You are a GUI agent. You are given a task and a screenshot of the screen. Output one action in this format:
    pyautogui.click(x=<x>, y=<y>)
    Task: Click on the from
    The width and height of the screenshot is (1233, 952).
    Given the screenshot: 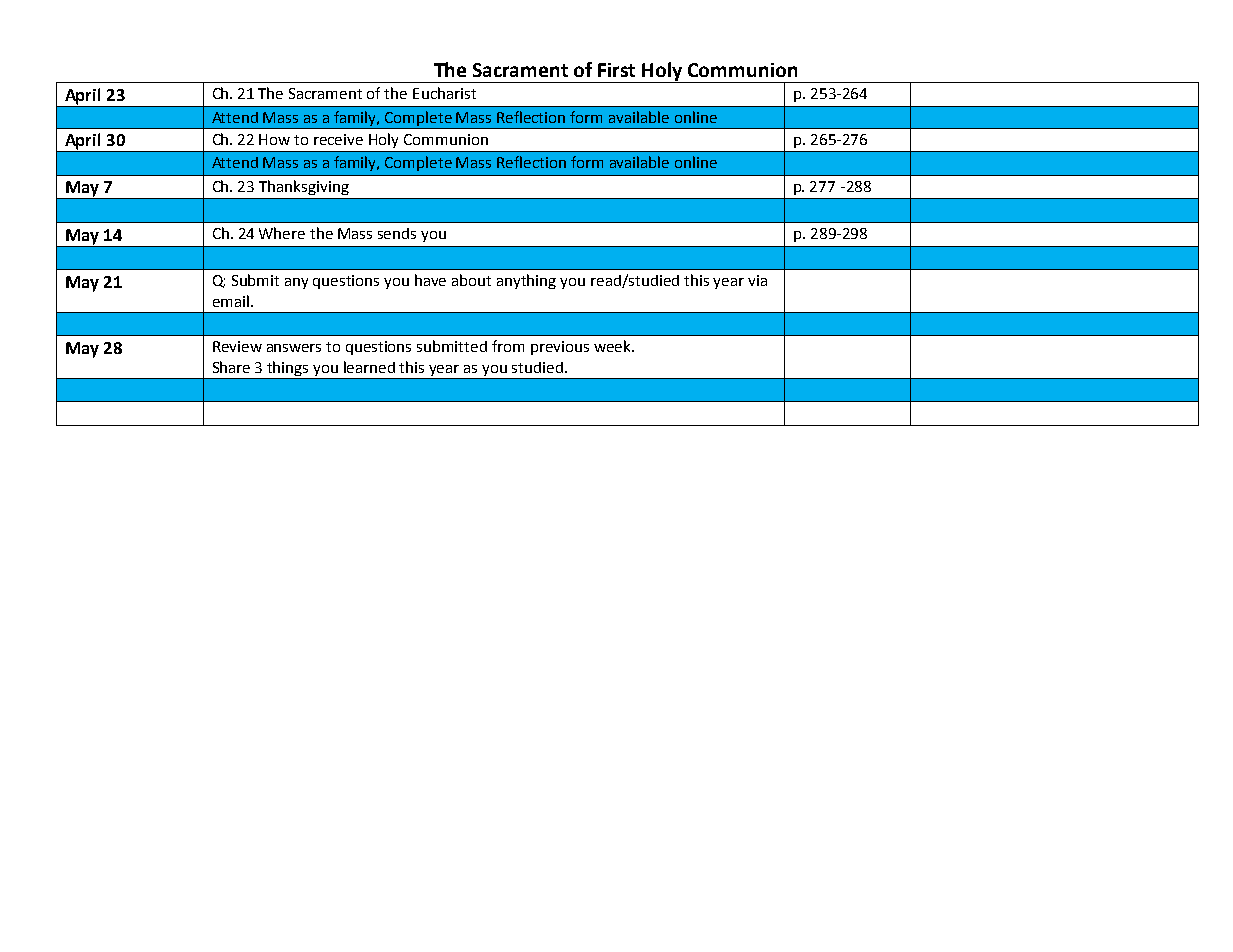 What is the action you would take?
    pyautogui.click(x=508, y=346)
